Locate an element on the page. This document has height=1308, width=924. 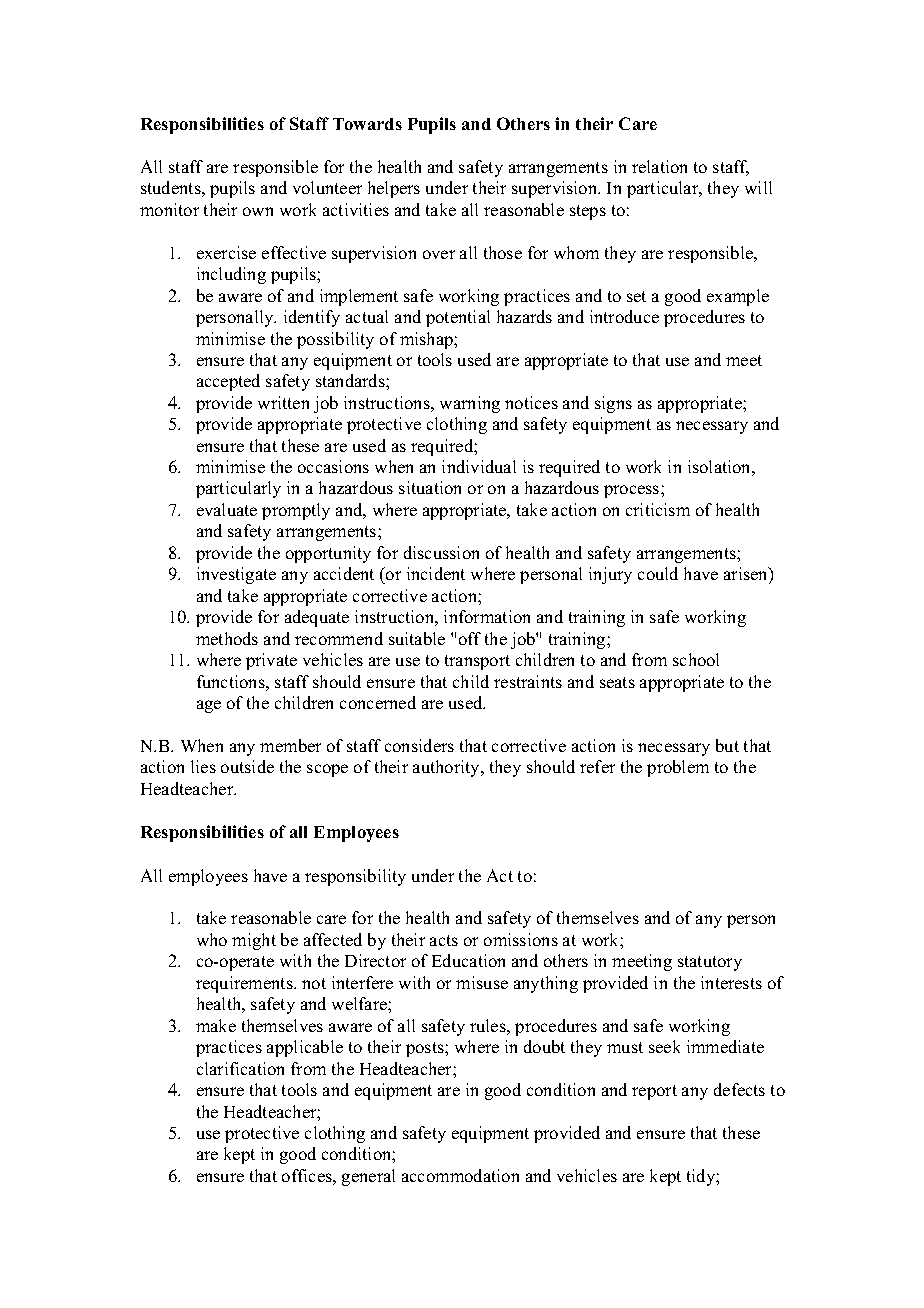
transport is located at coordinates (477, 662).
